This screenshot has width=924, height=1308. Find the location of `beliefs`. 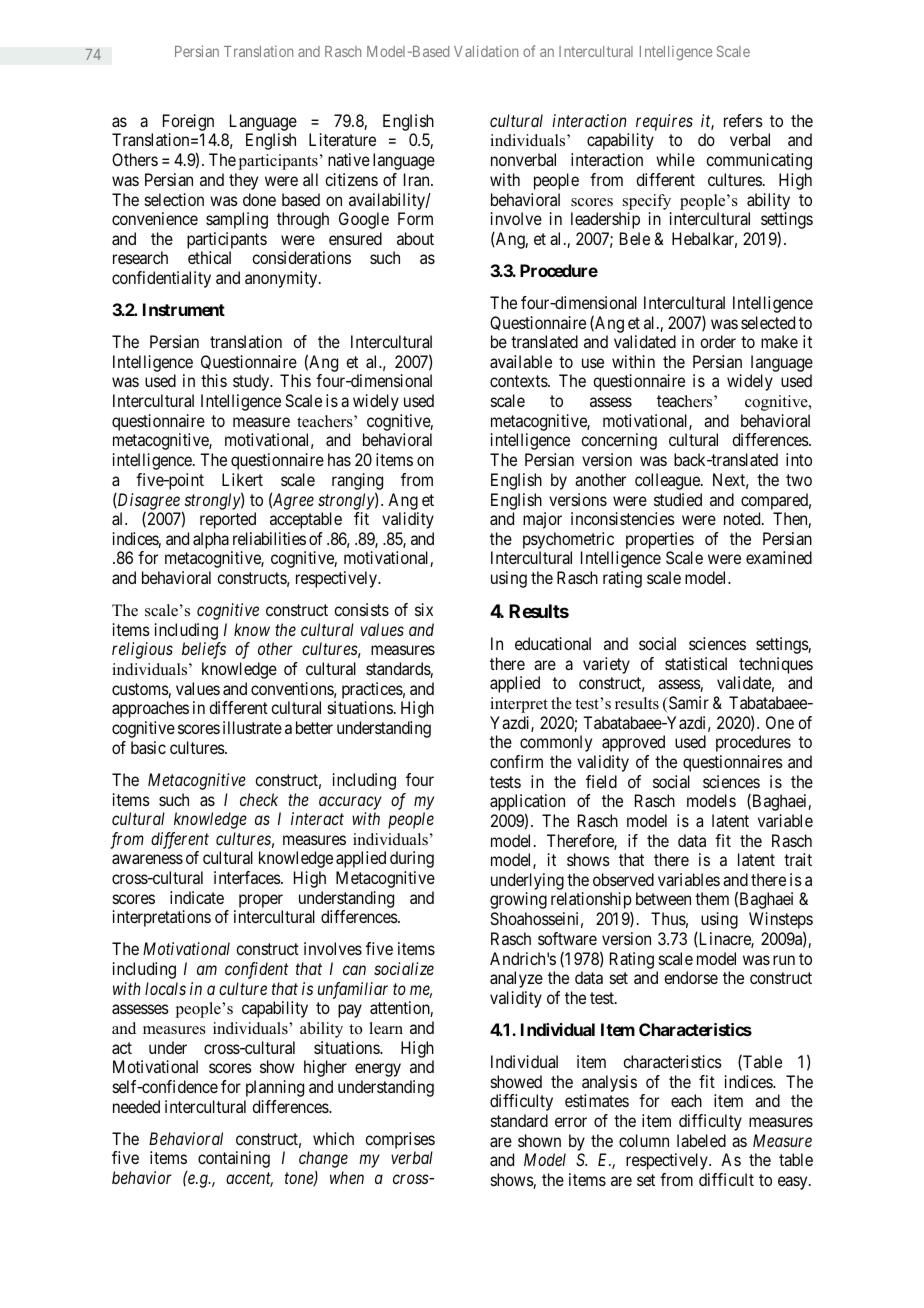

beliefs is located at coordinates (204, 650).
